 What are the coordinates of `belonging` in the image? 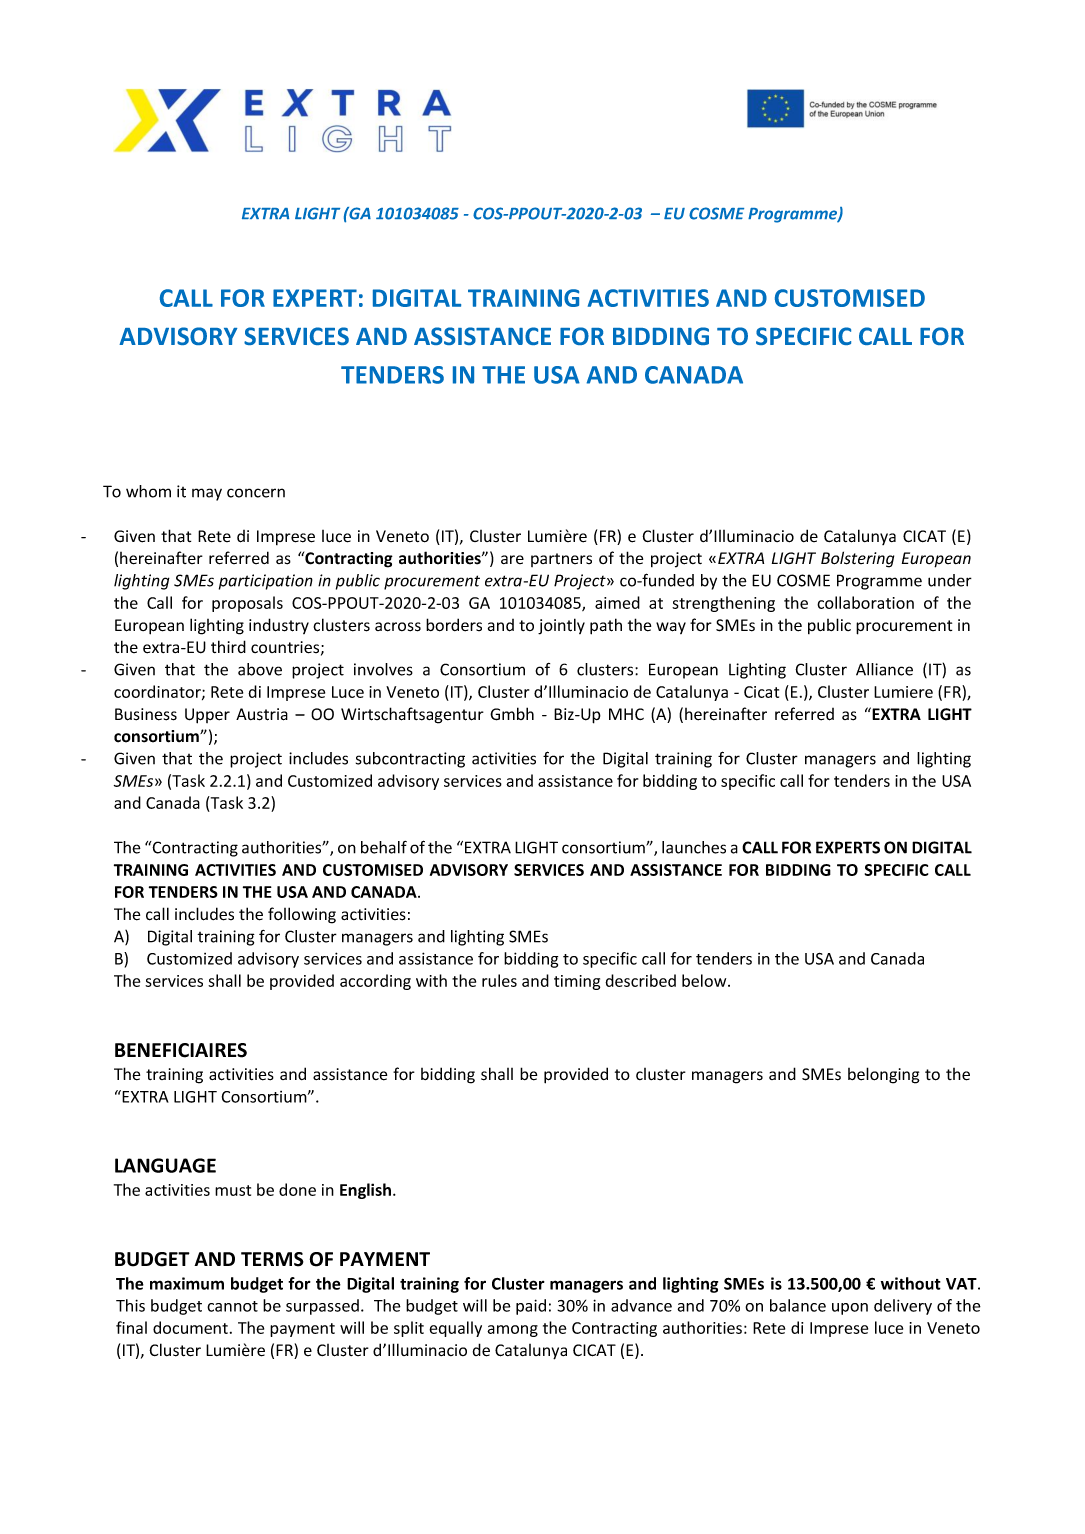 It's located at (884, 1075).
